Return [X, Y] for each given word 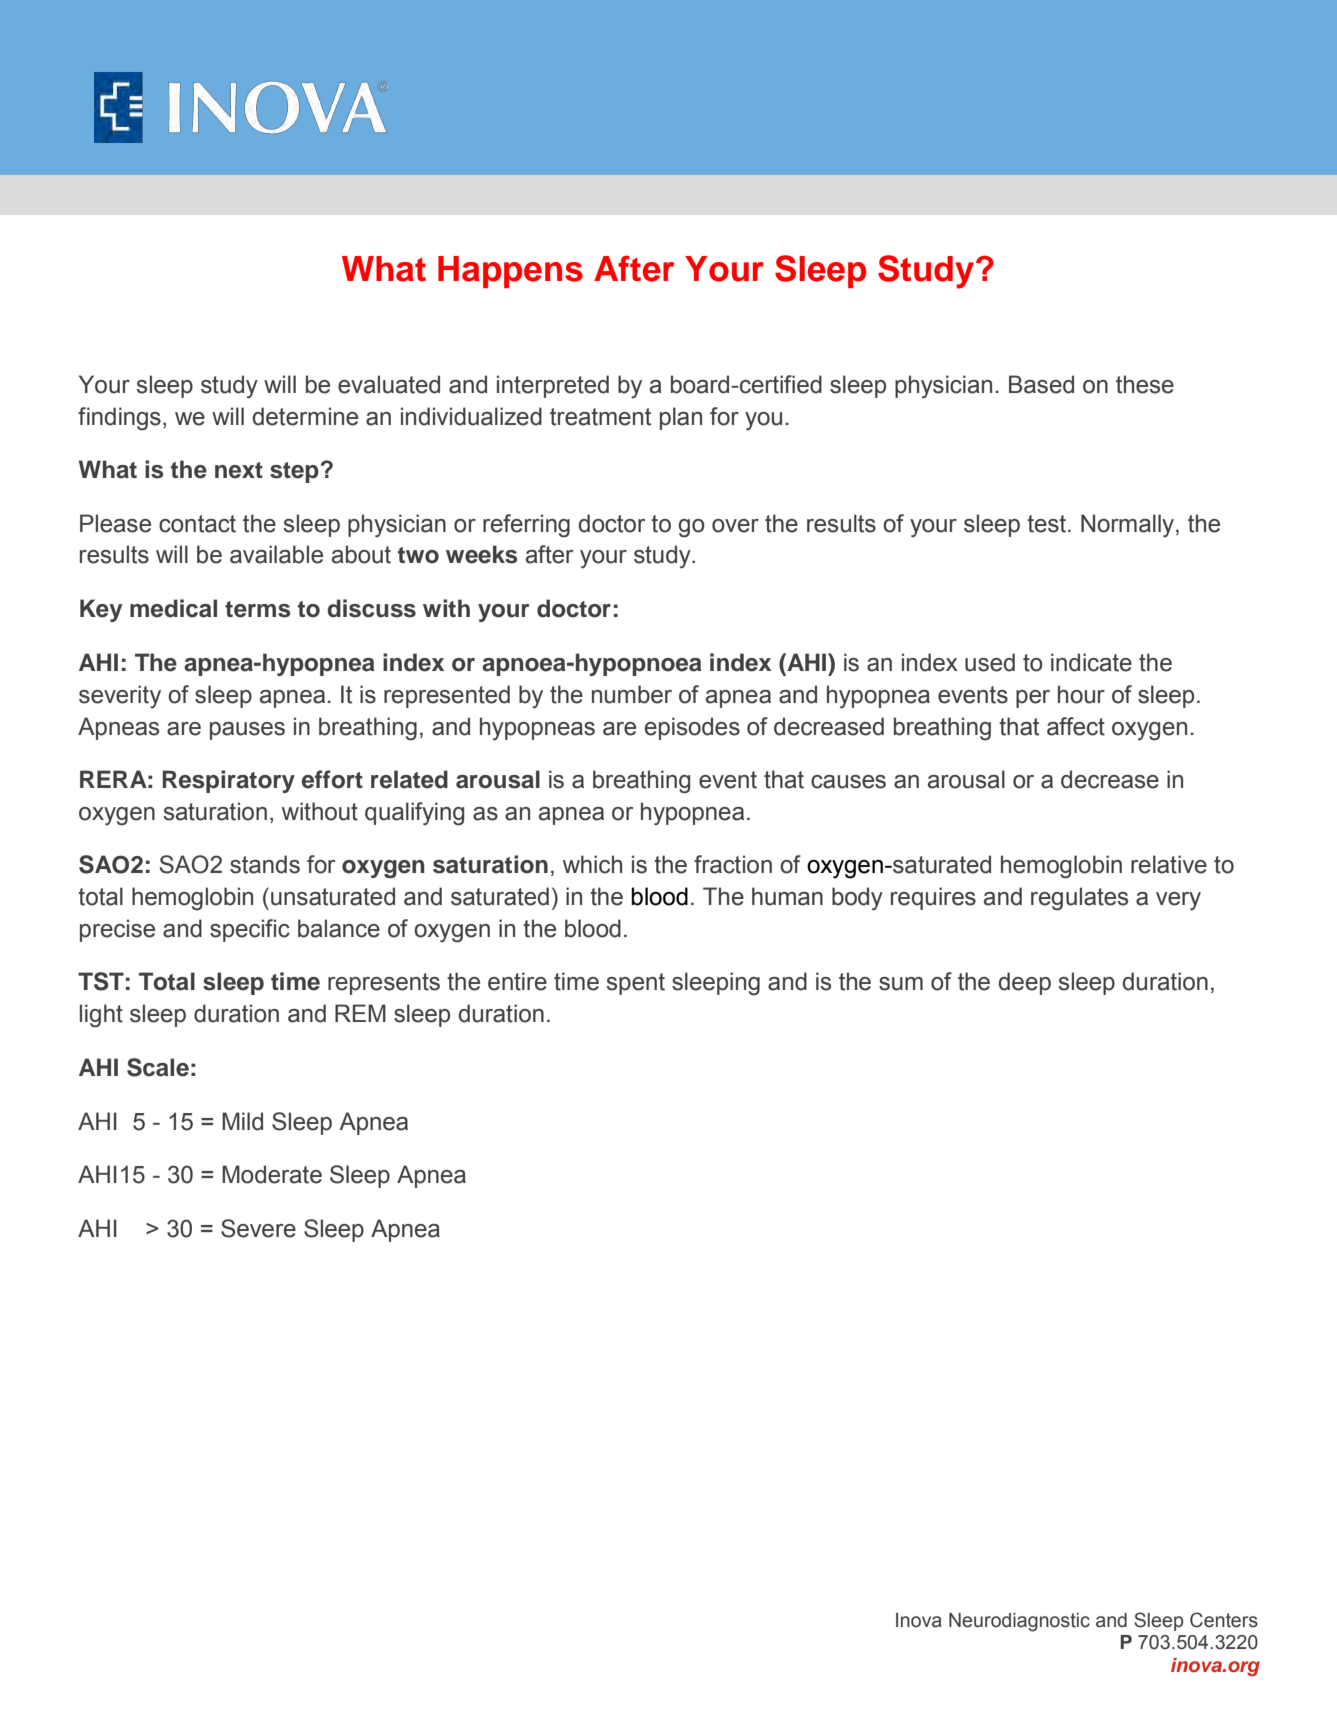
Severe [258, 1228]
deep [1024, 983]
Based [1041, 384]
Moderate [272, 1174]
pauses [247, 731]
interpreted [553, 386]
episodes [692, 728]
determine [305, 416]
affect [1076, 726]
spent [636, 984]
